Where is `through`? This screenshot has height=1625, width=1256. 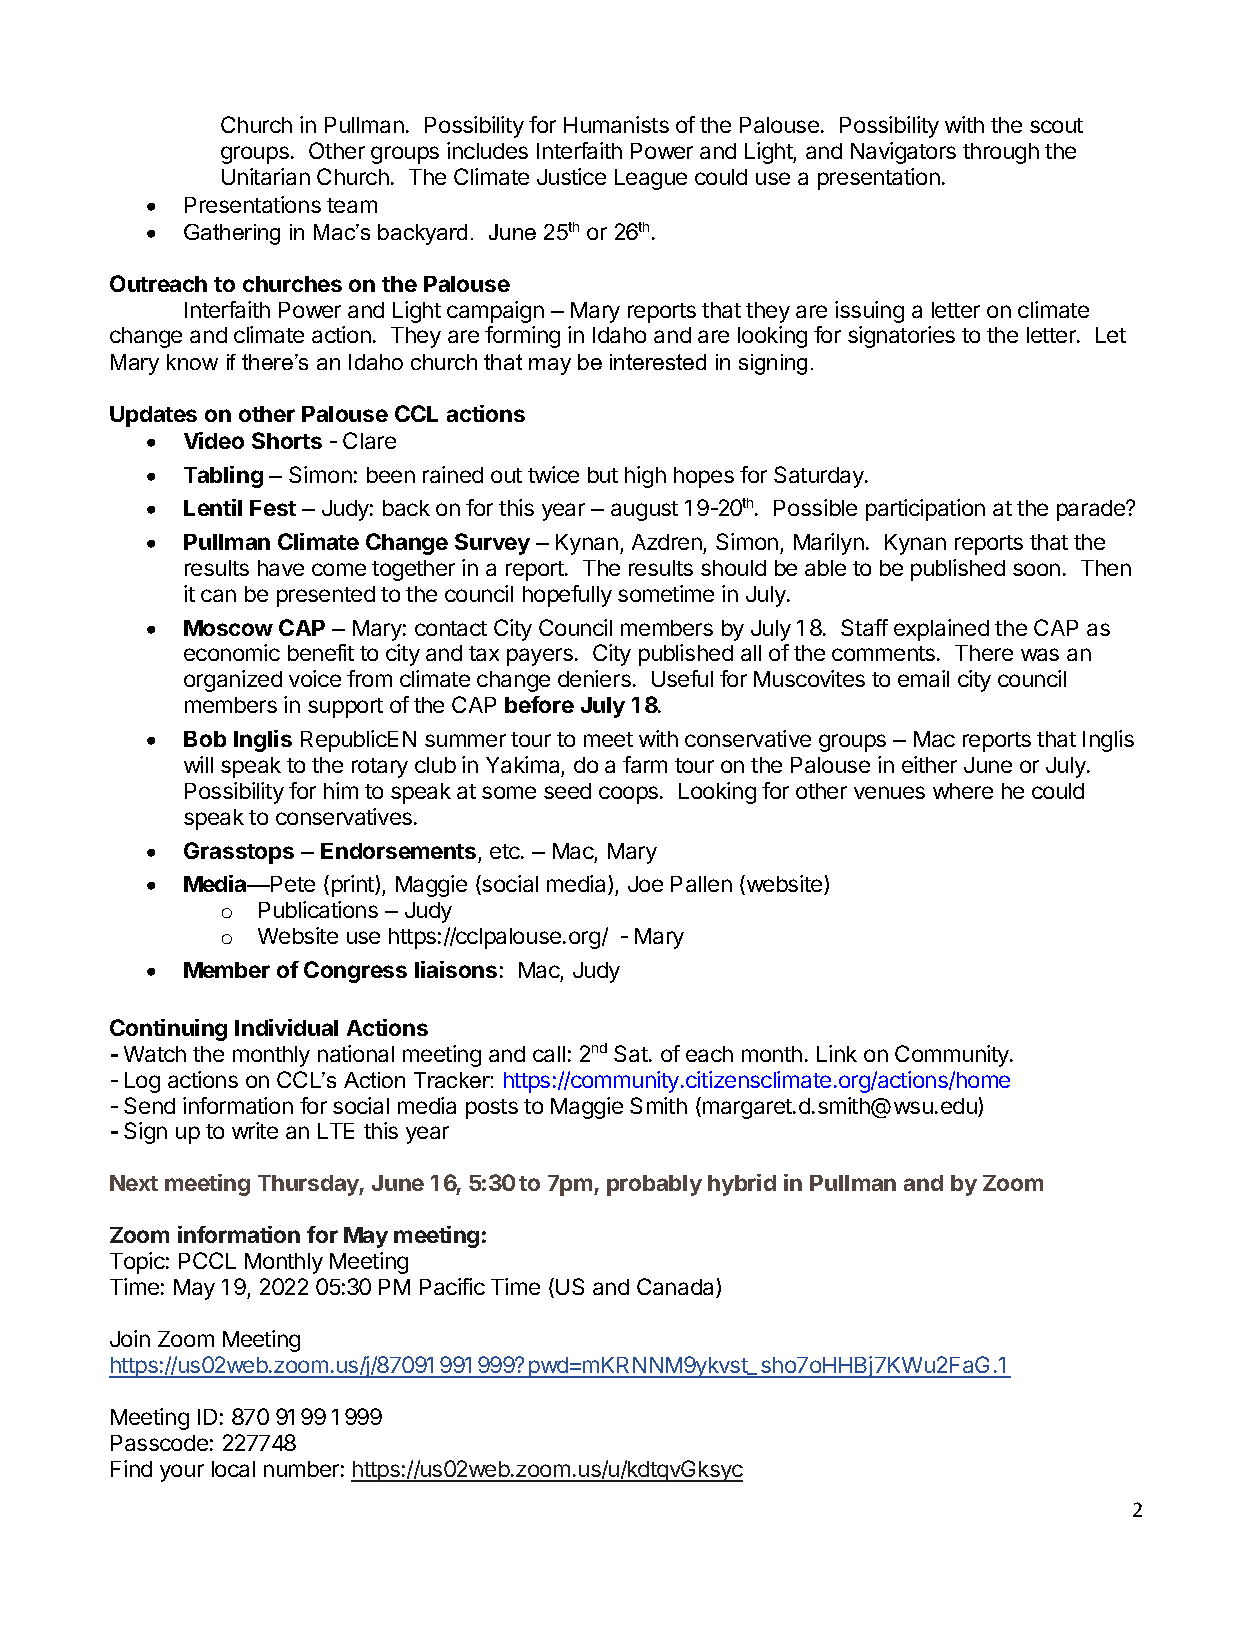 through is located at coordinates (1001, 153).
